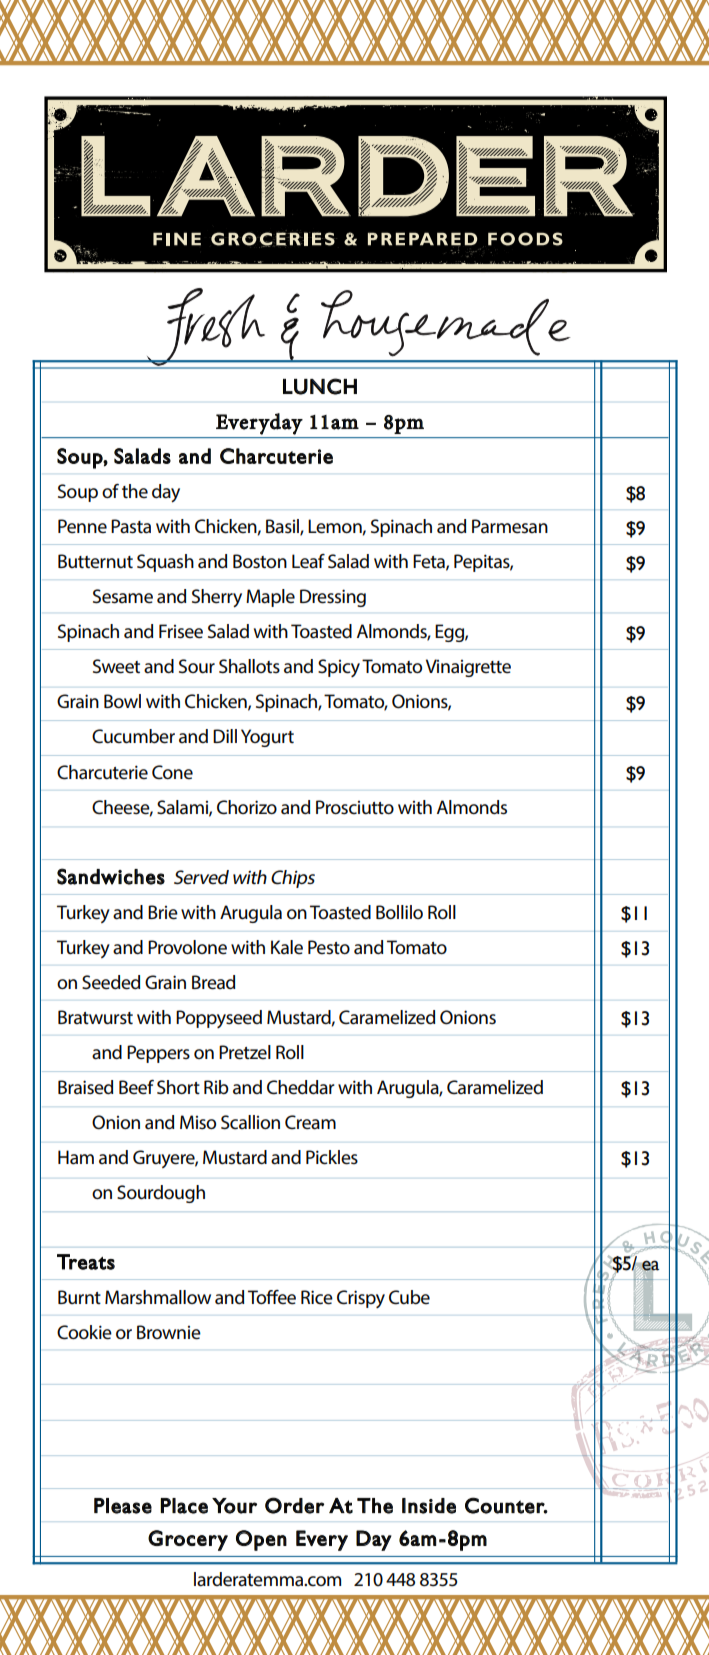 The width and height of the screenshot is (709, 1655). Describe the element at coordinates (111, 982) in the screenshot. I see `Seeded` at that location.
